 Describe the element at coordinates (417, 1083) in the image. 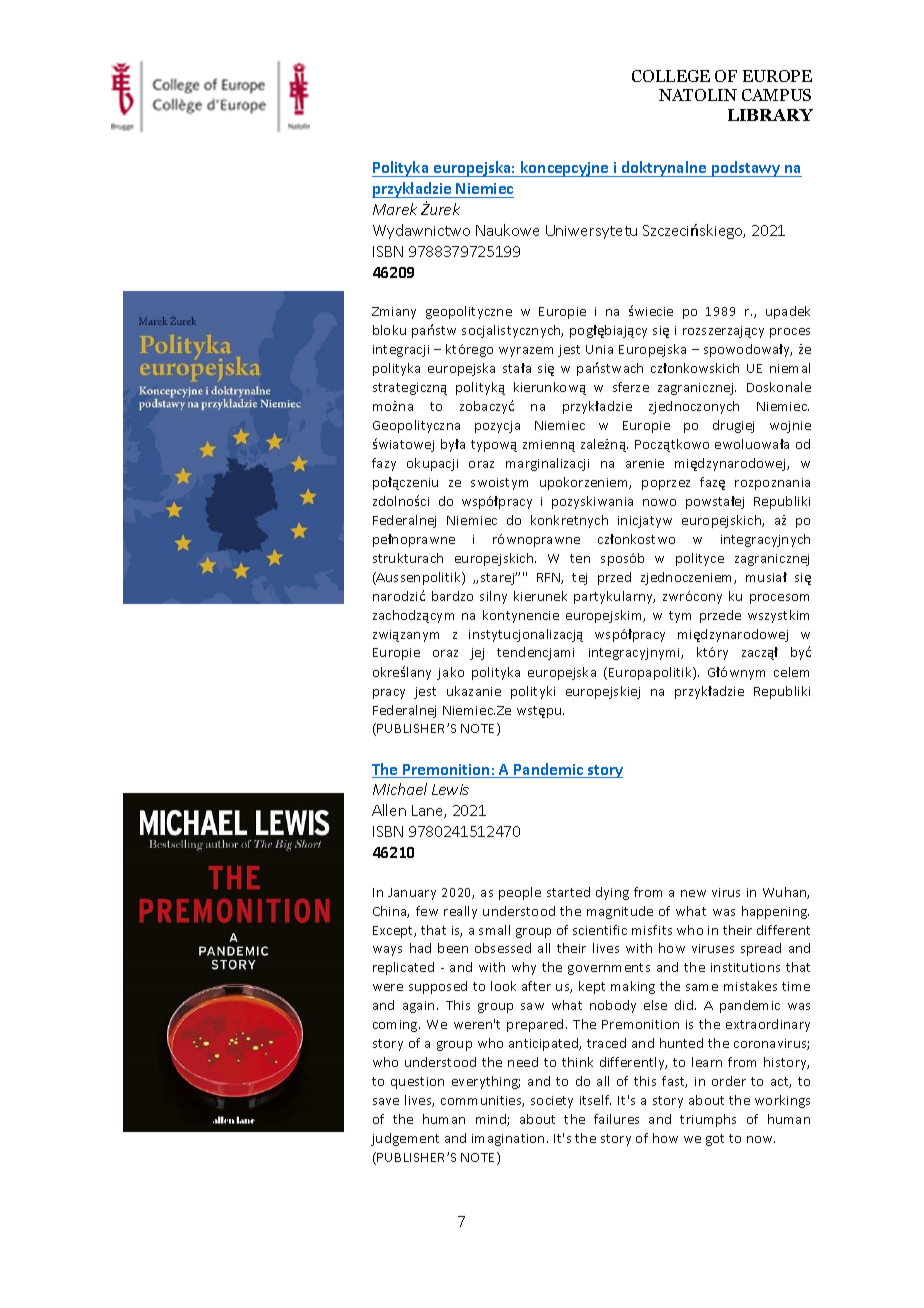

I see `question` at that location.
